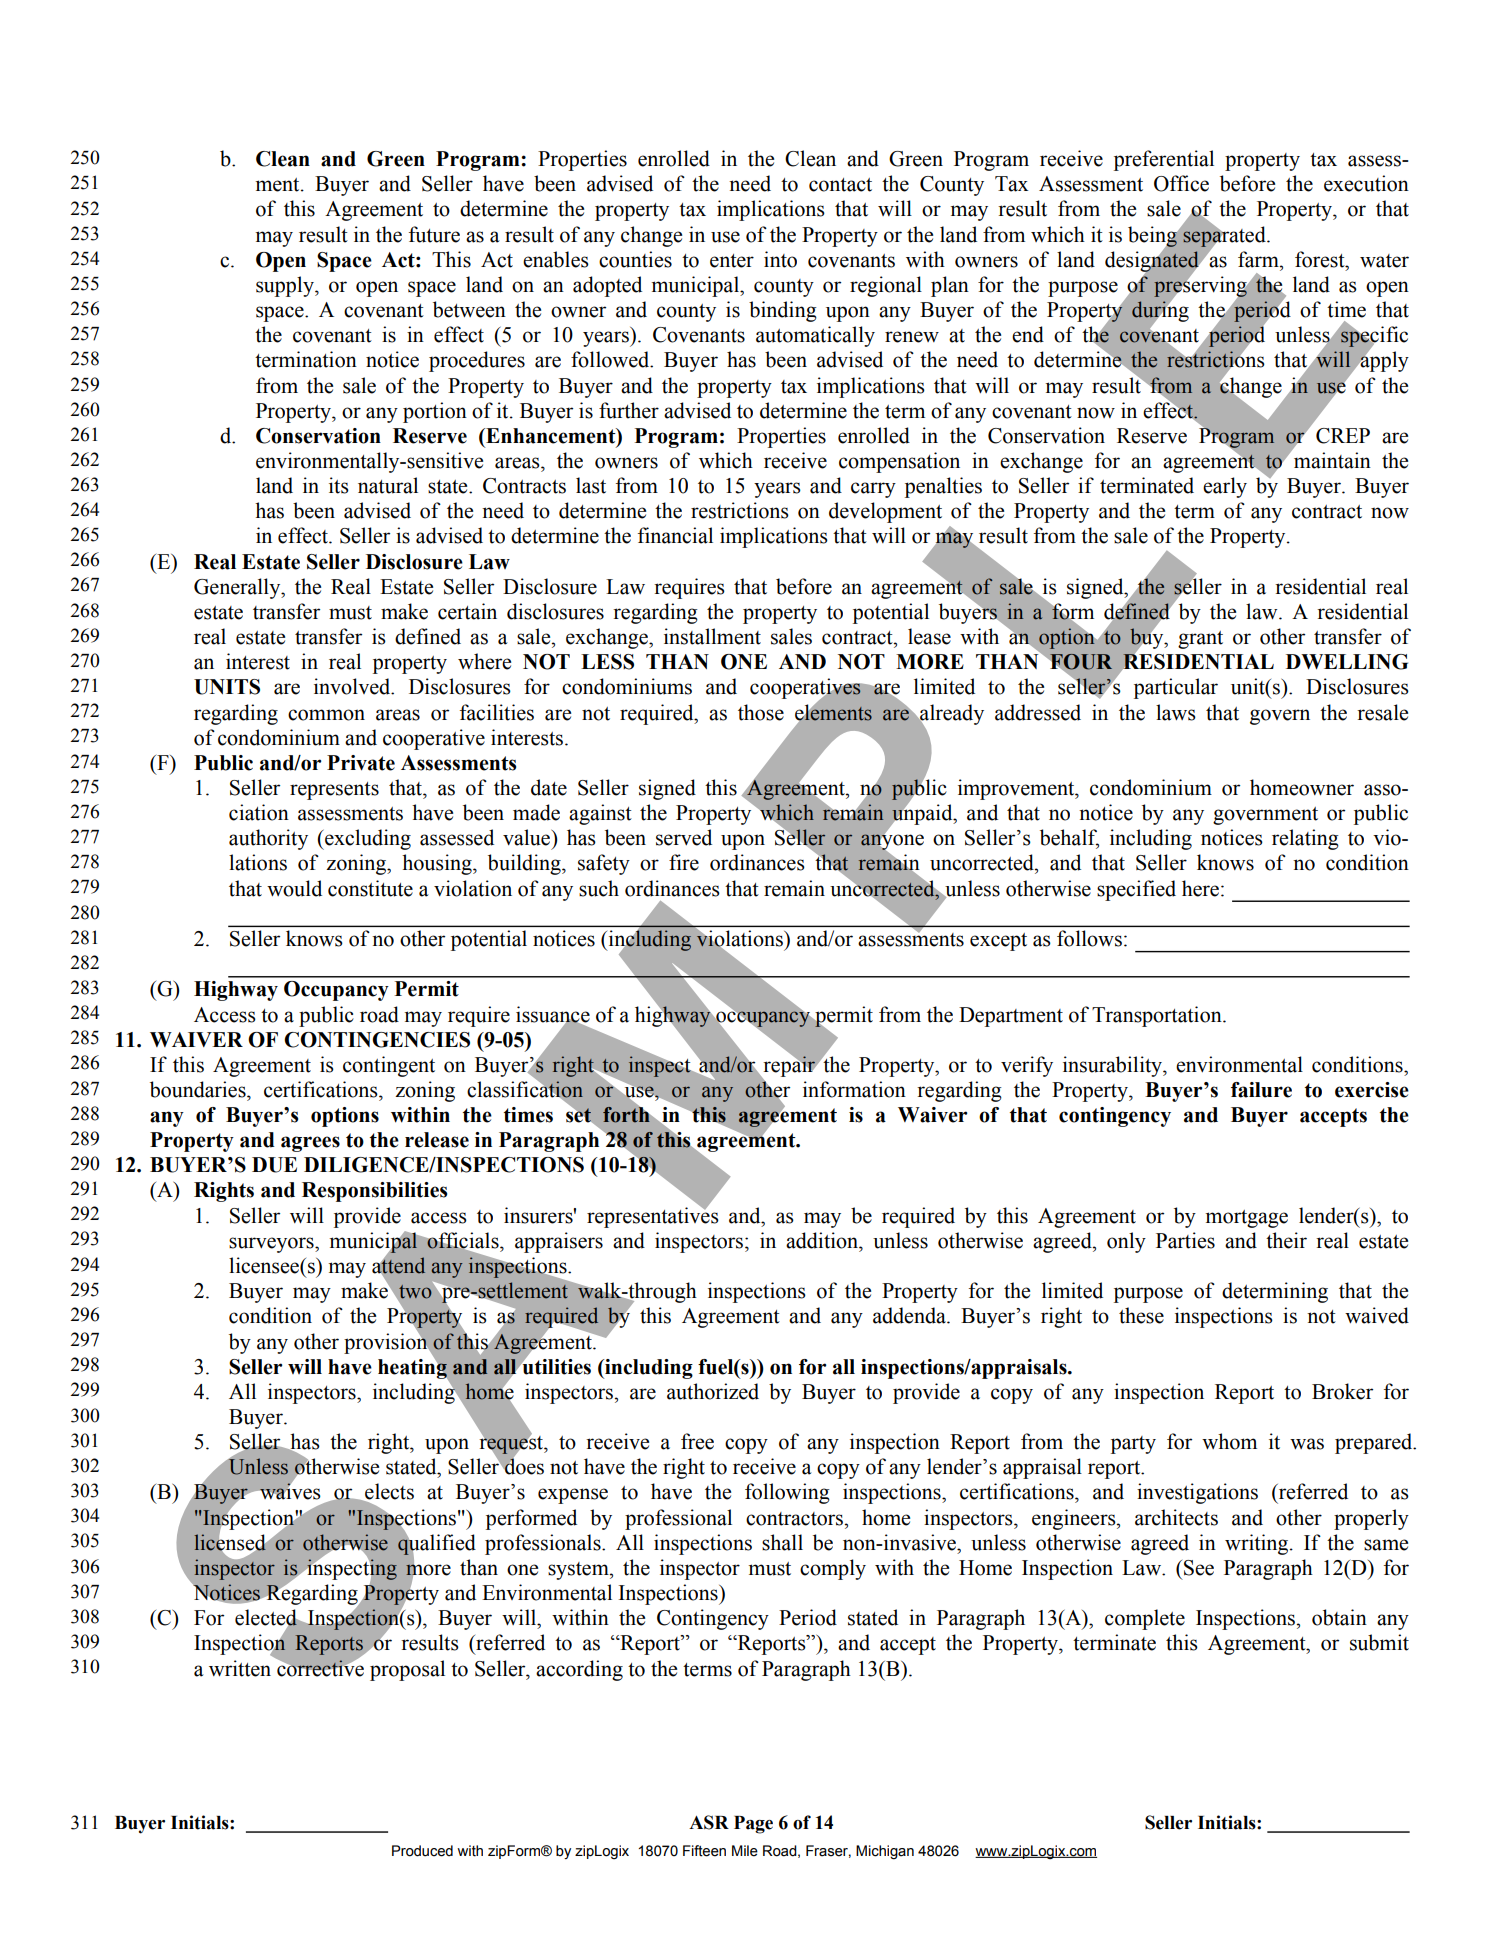 This page has width=1497, height=1937. I want to click on CONTINGENCIES, so click(377, 1040).
